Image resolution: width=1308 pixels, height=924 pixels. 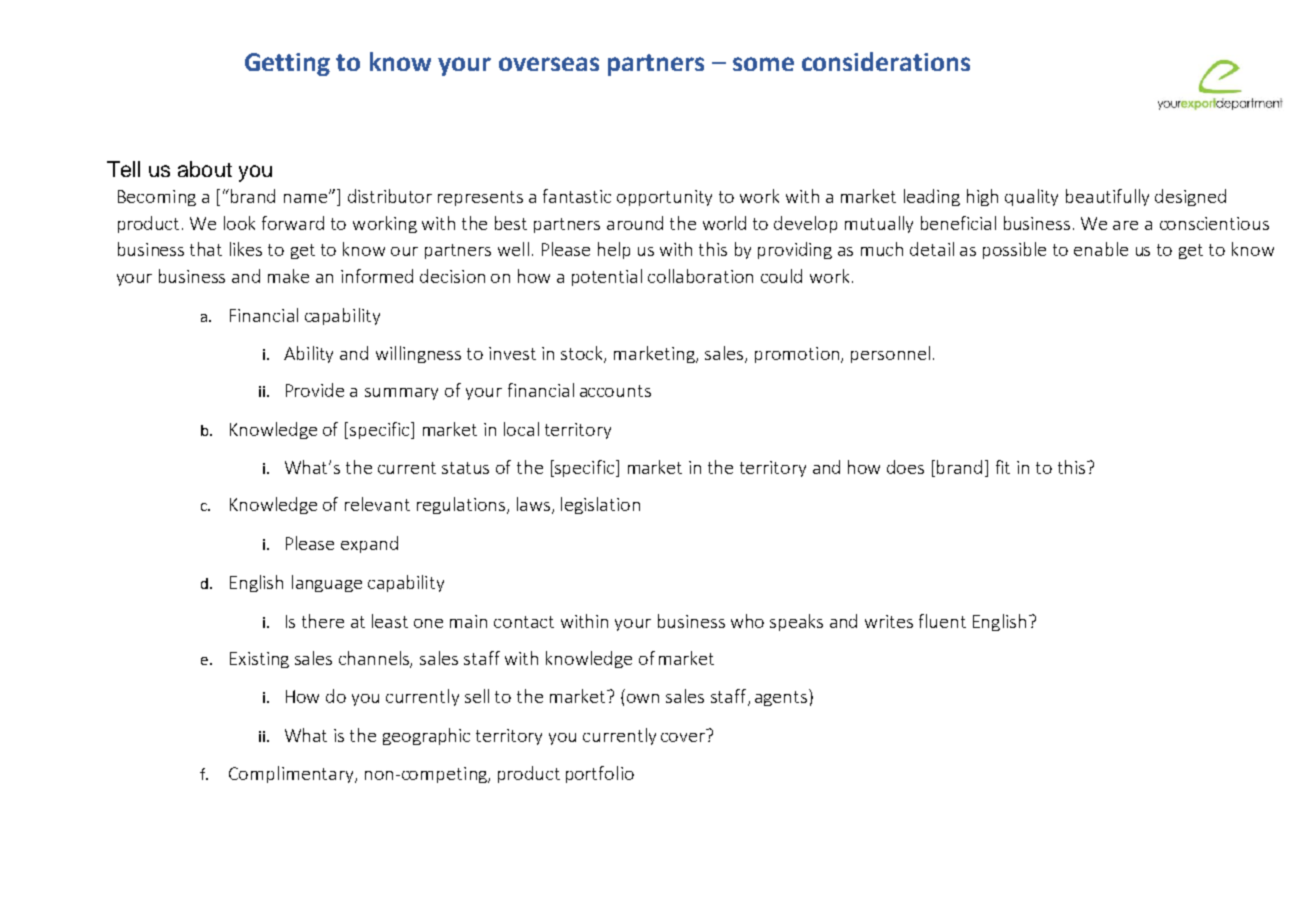 I want to click on enable, so click(x=1101, y=249).
